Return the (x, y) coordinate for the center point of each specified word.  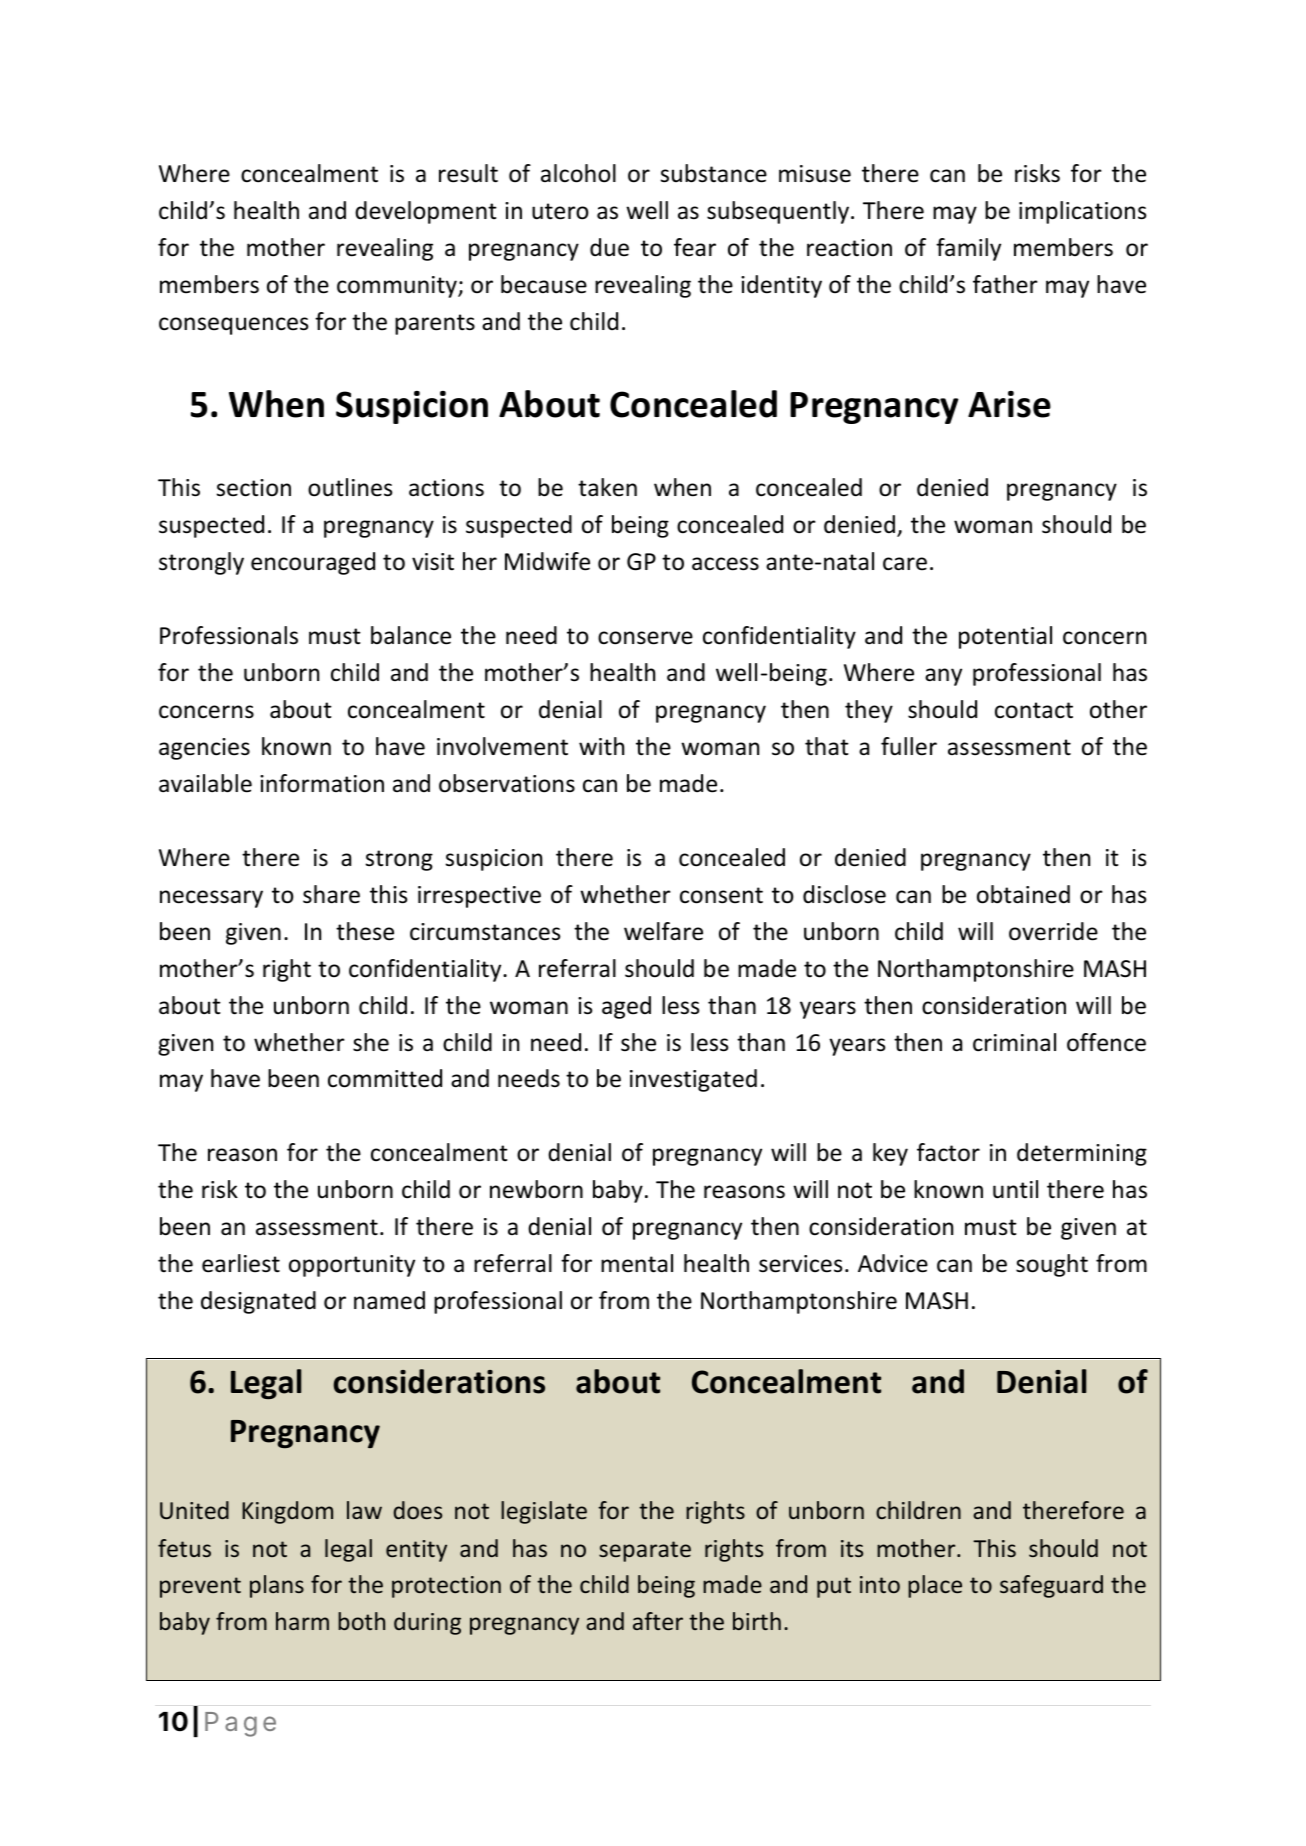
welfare (663, 931)
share (331, 894)
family (968, 249)
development (426, 212)
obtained (1023, 894)
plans (277, 1586)
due (609, 247)
